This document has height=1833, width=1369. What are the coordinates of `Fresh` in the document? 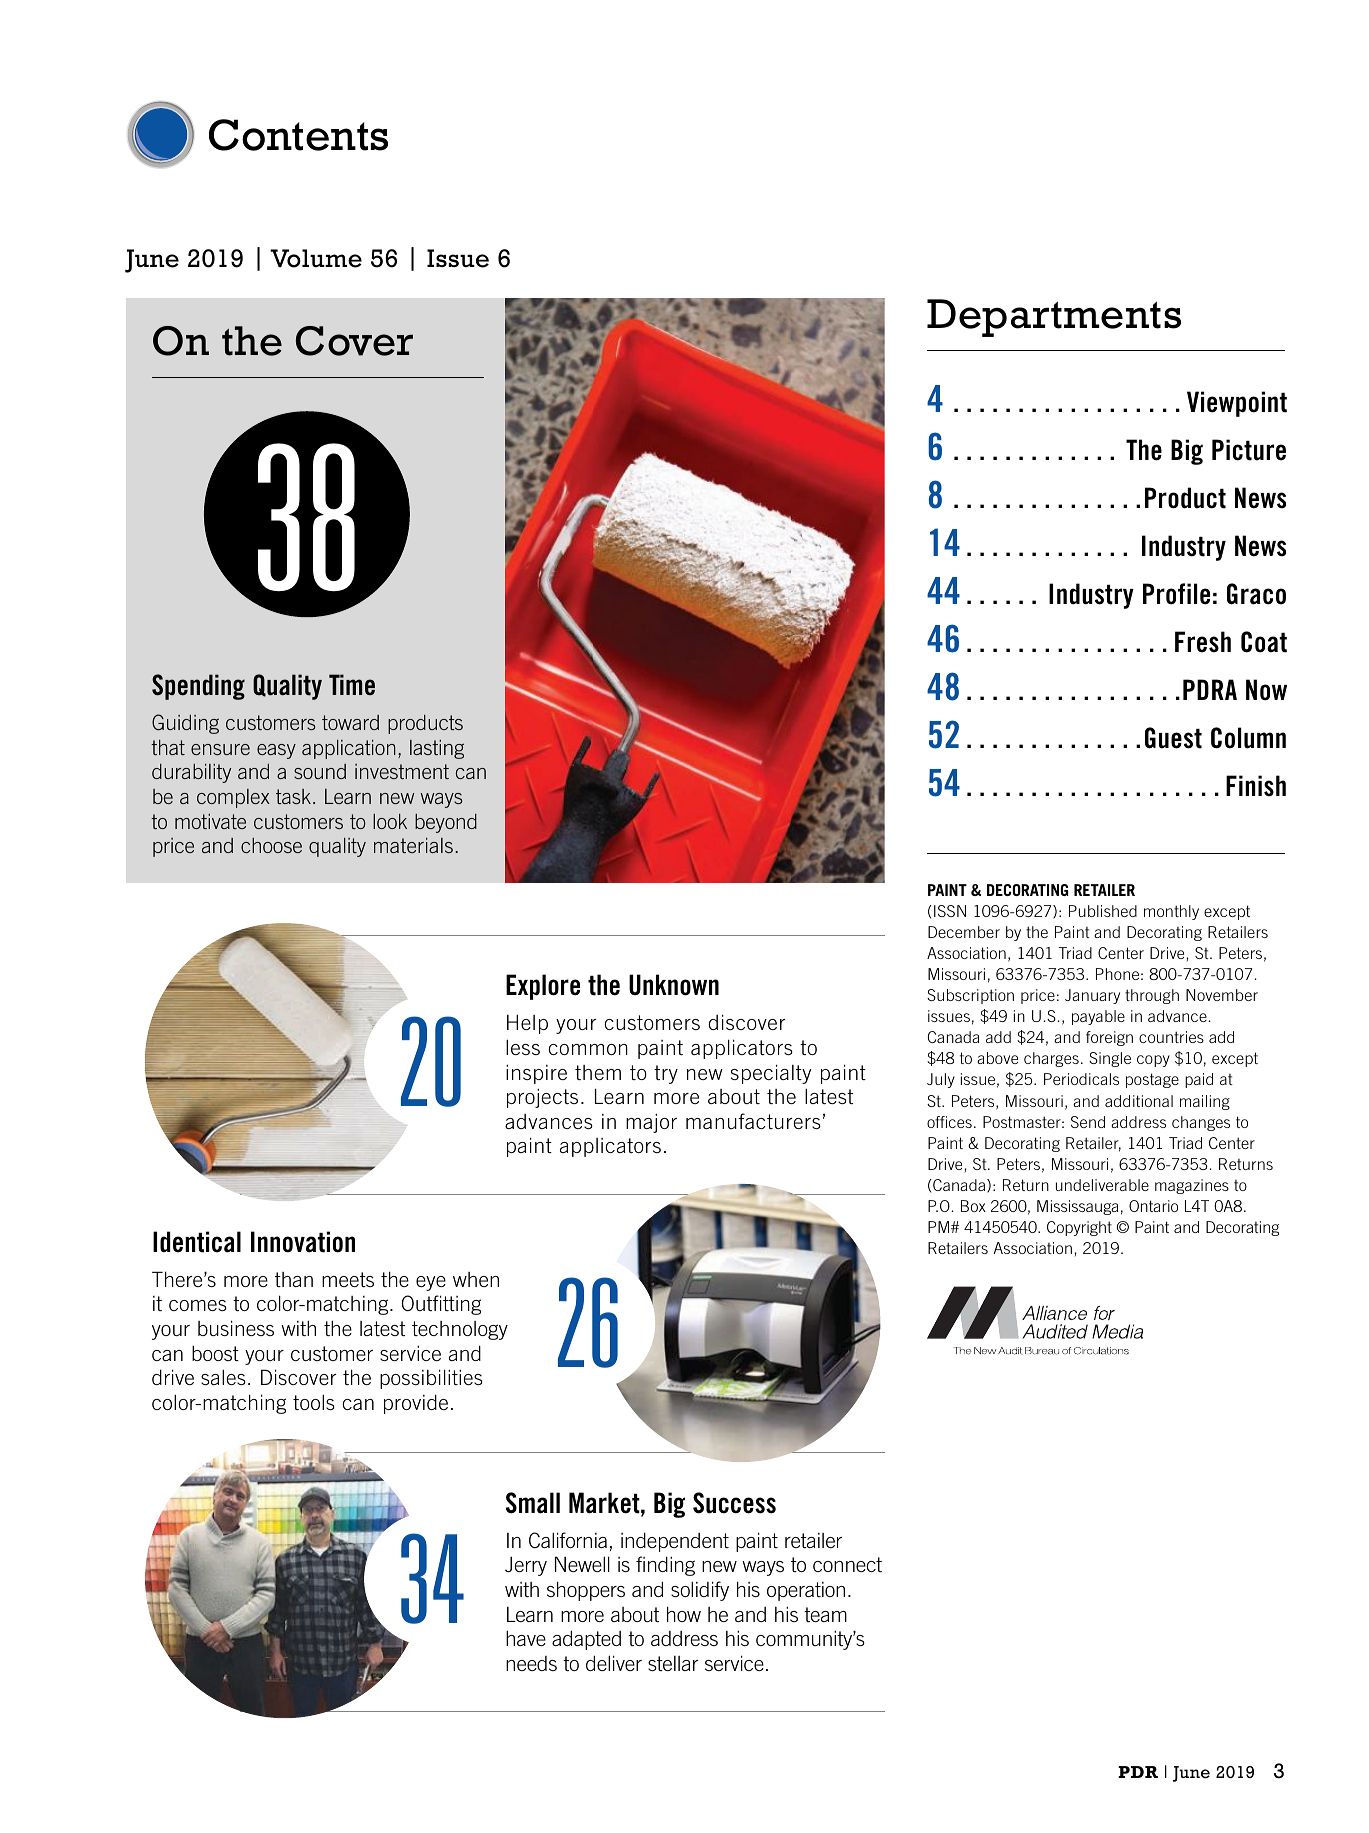 It's located at (1203, 642).
